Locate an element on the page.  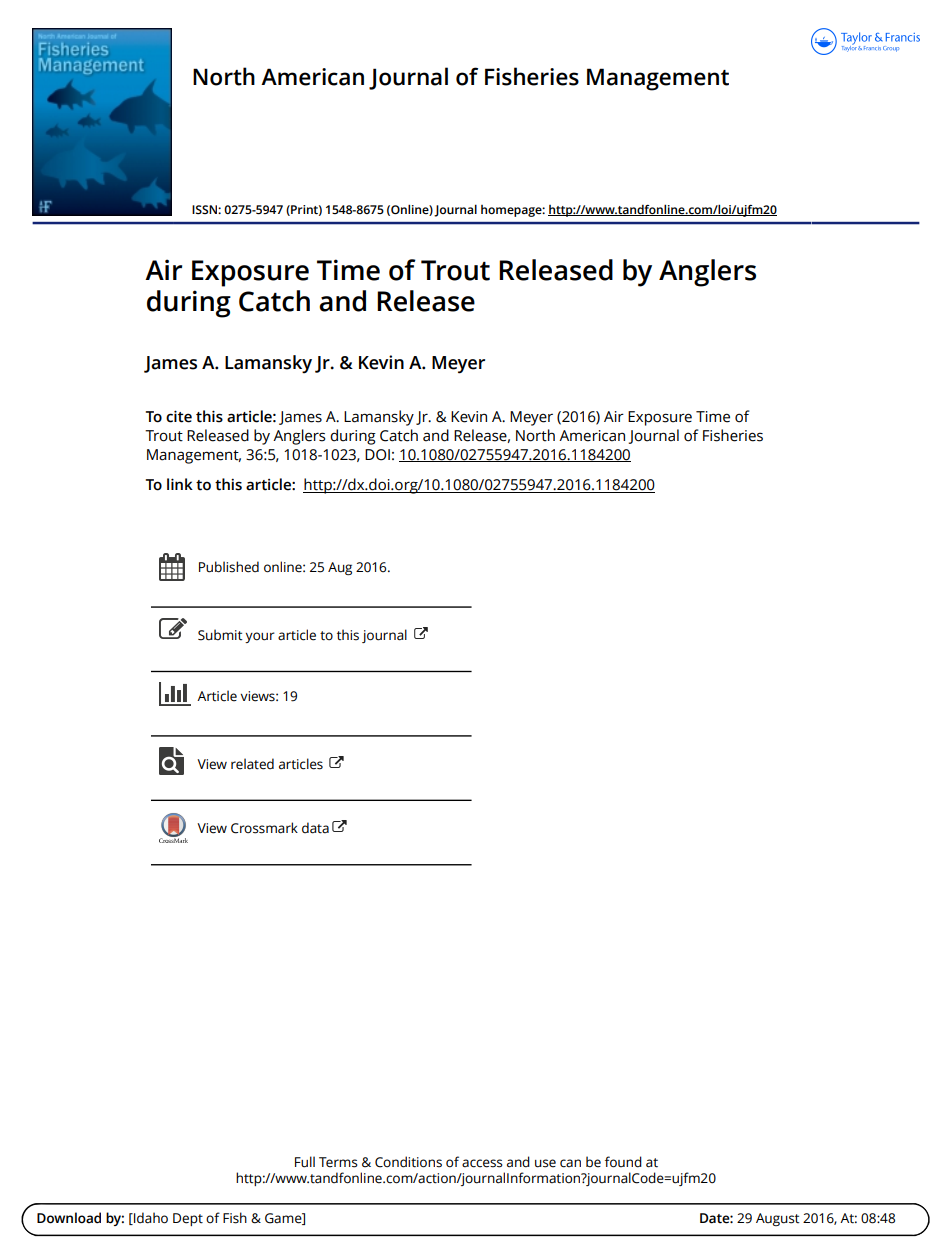
found is located at coordinates (623, 1162).
